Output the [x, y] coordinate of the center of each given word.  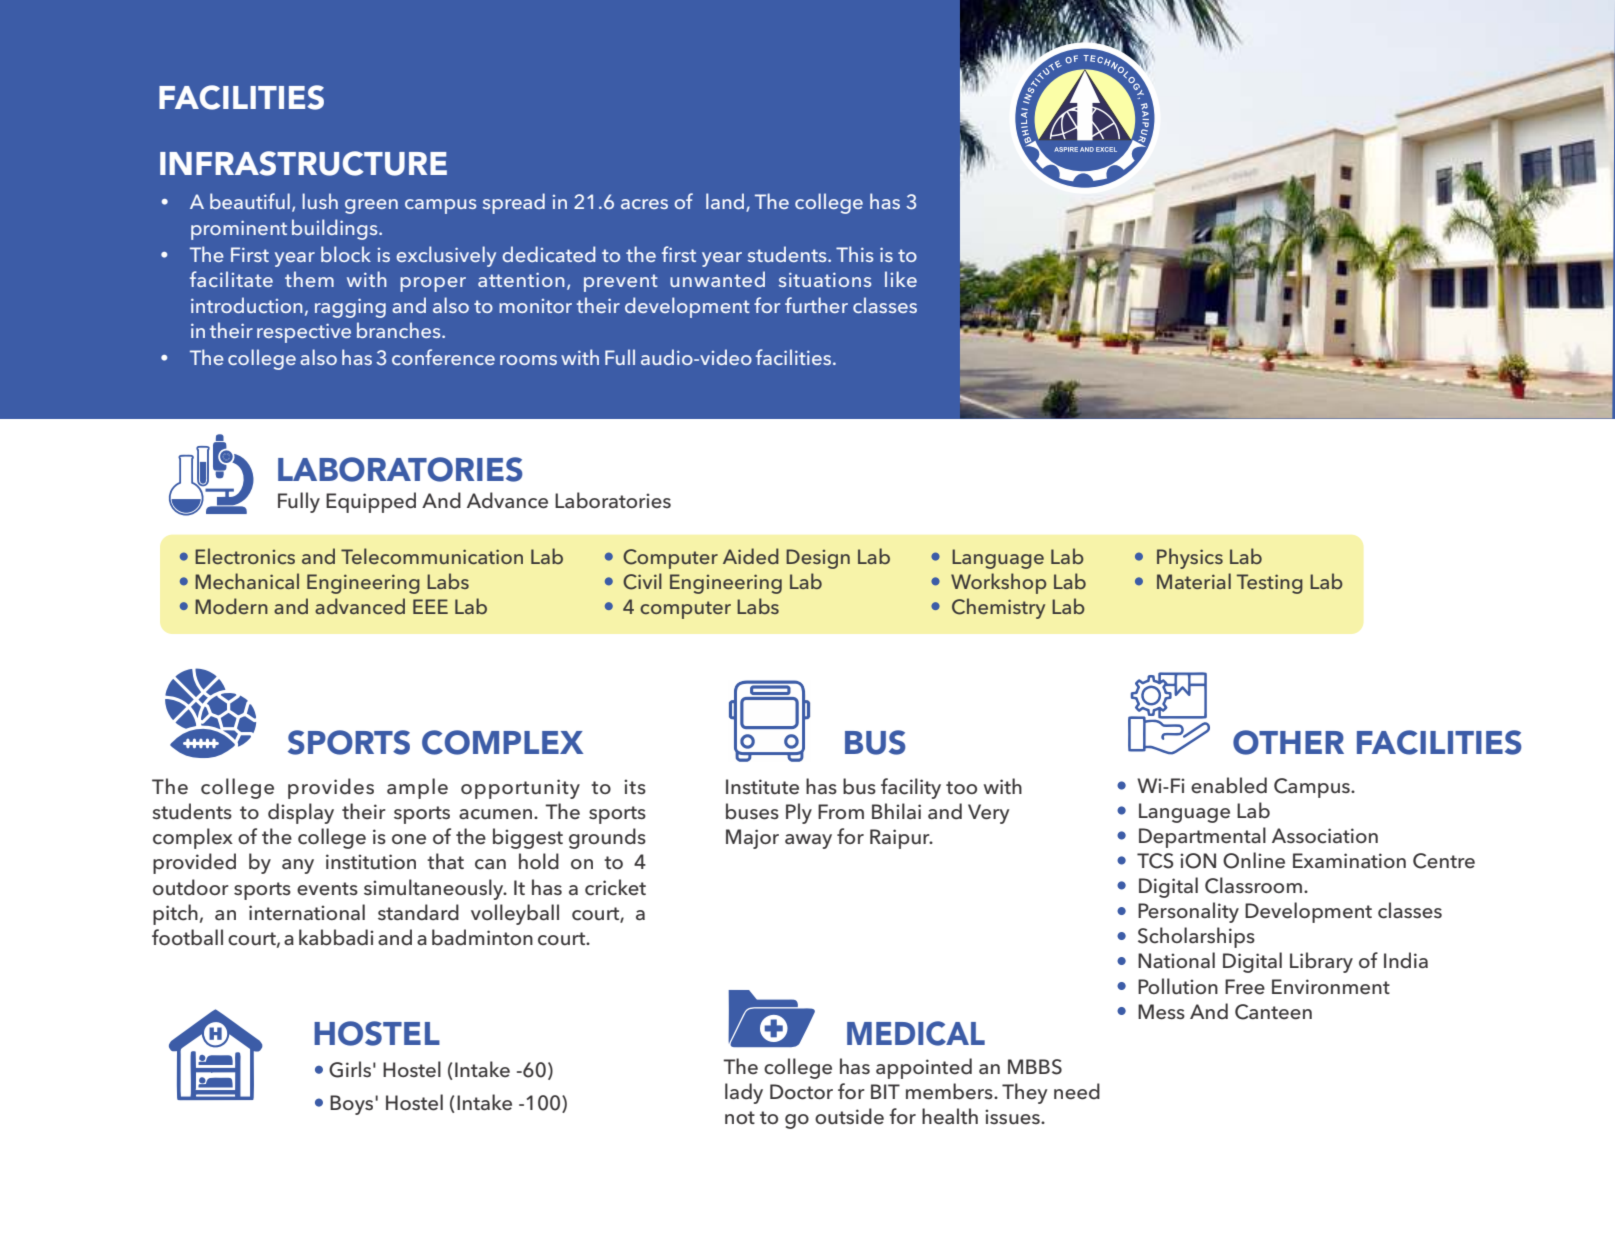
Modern [231, 606]
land [726, 202]
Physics [1190, 558]
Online [1254, 860]
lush [320, 201]
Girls [350, 1069]
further [816, 305]
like [901, 279]
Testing [1270, 584]
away [808, 841]
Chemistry [998, 608]
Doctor [801, 1092]
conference [443, 357]
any [298, 866]
